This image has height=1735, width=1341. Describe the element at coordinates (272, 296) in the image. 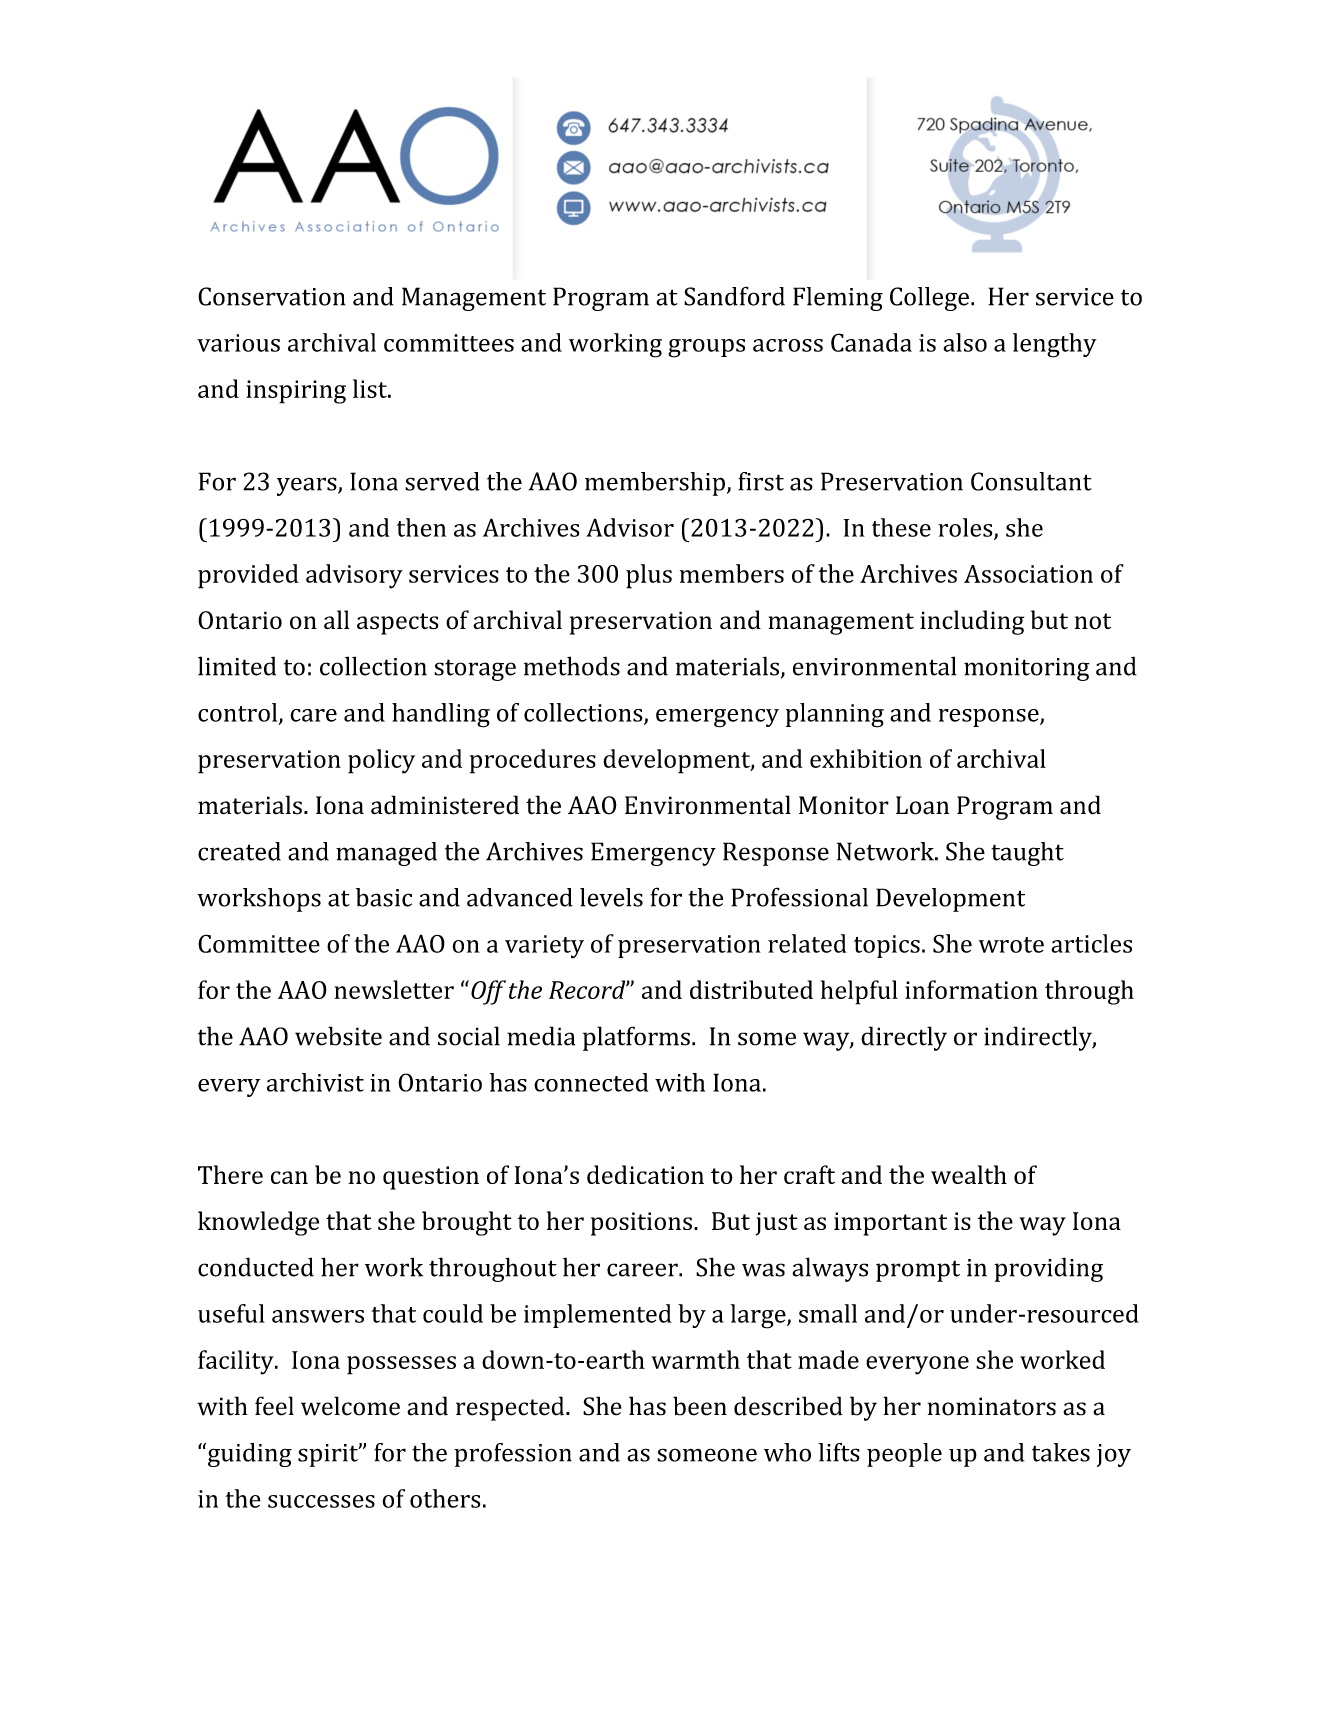

I see `Conservation` at that location.
